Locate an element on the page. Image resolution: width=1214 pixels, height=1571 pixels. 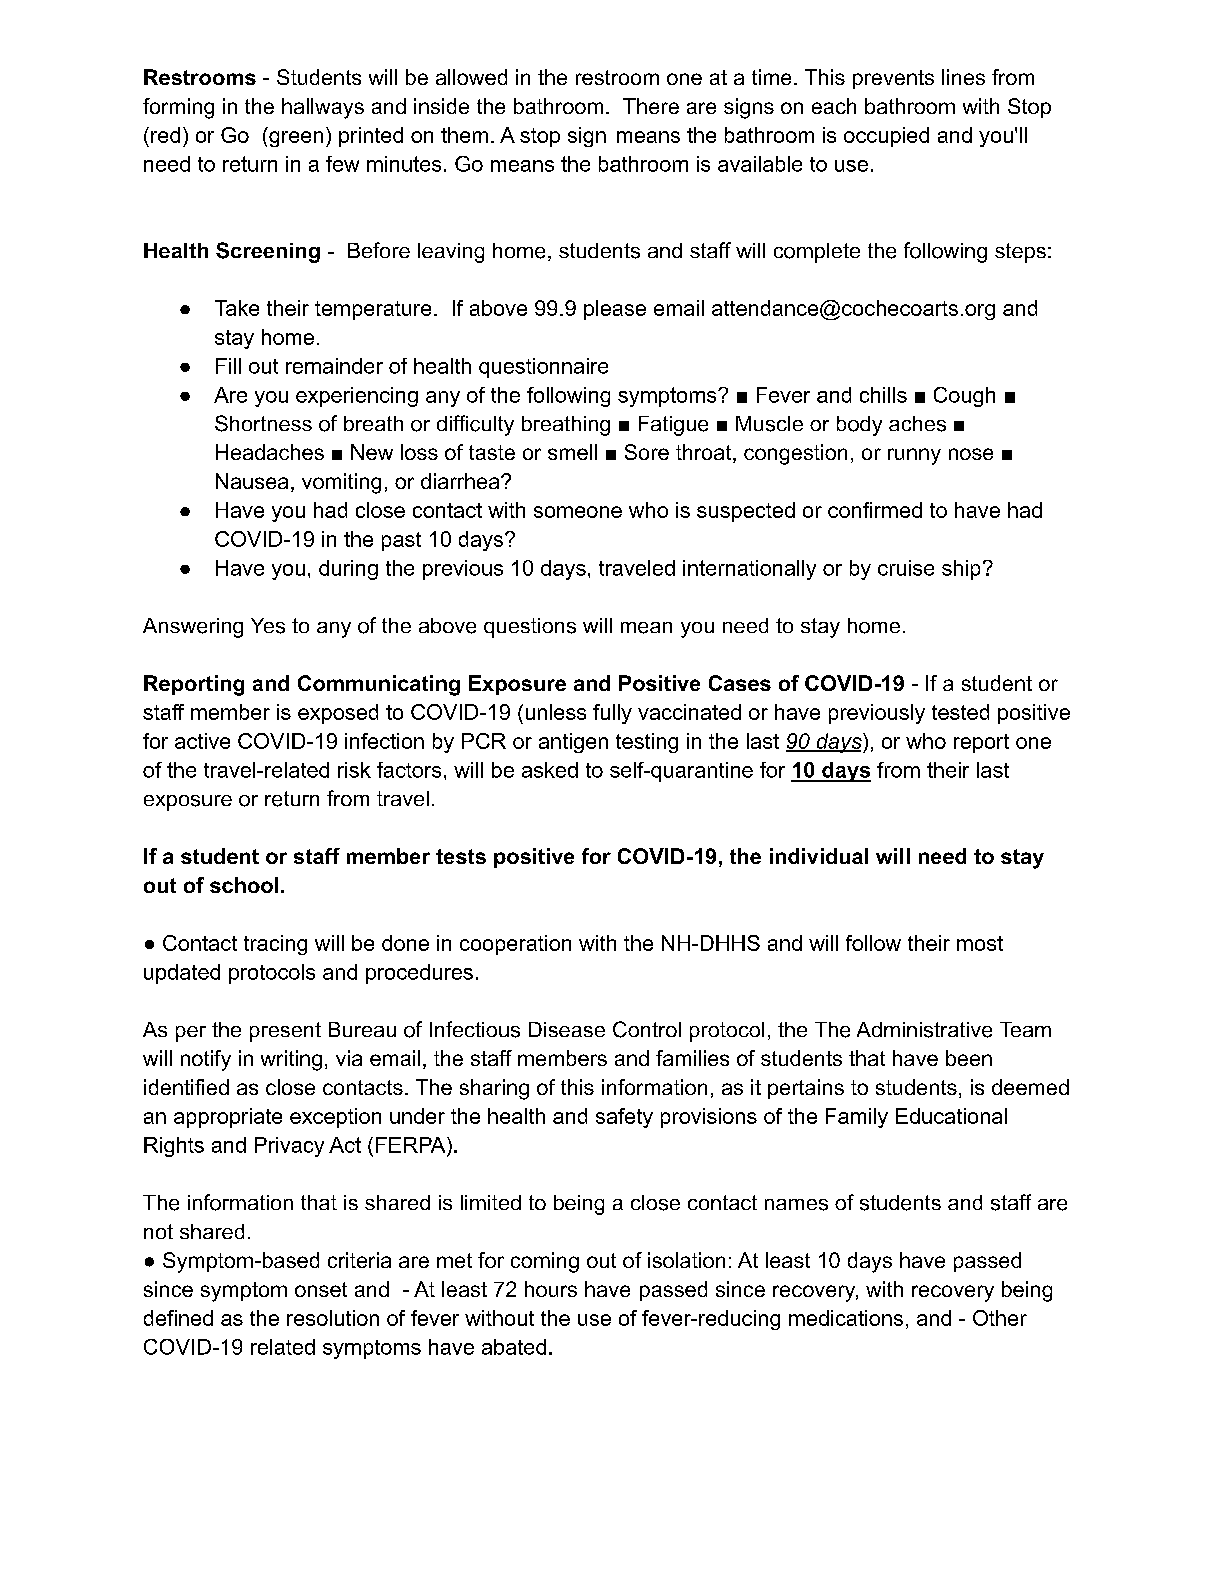
green is located at coordinates (296, 139).
